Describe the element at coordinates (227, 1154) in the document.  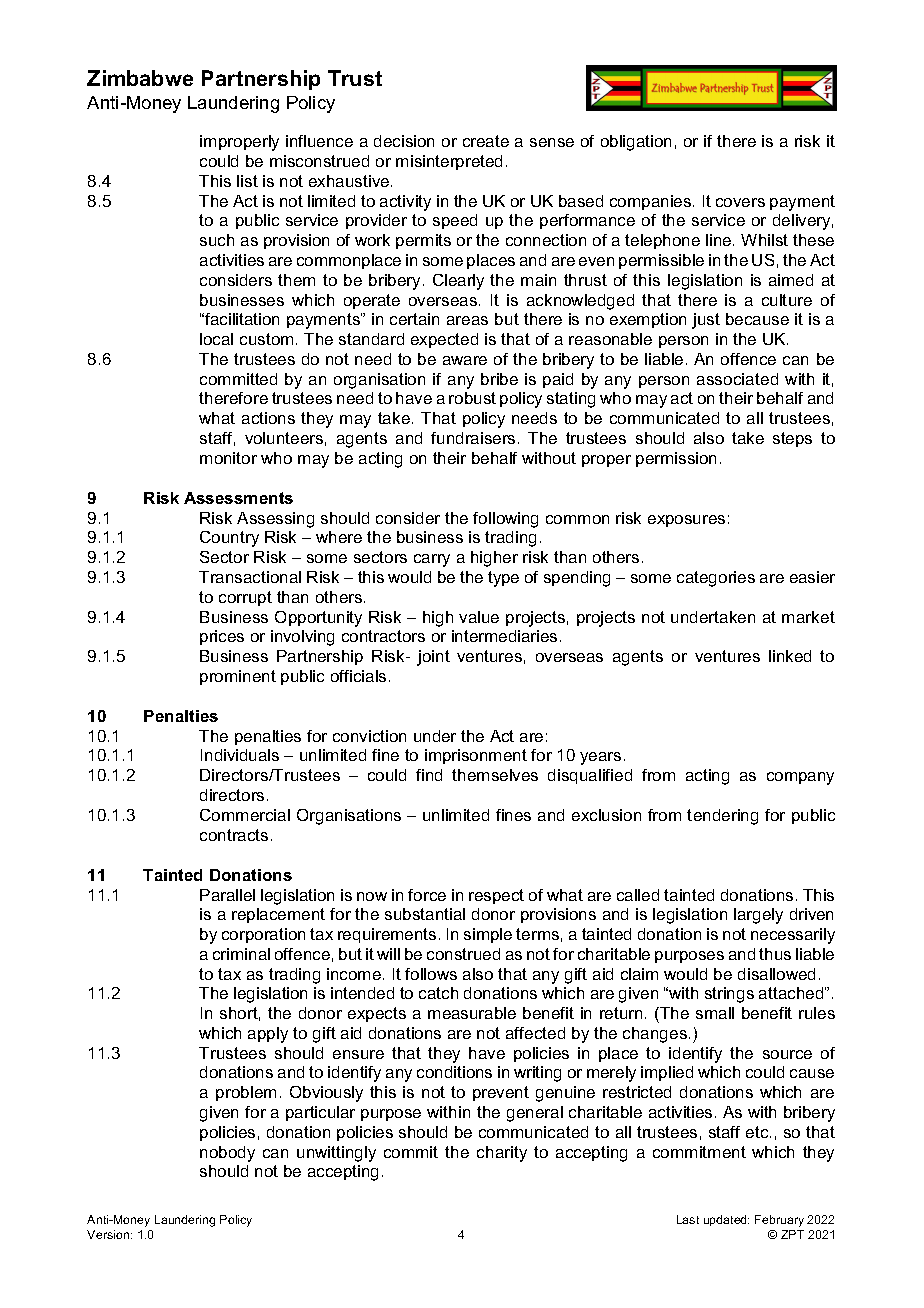
I see `nobody` at that location.
